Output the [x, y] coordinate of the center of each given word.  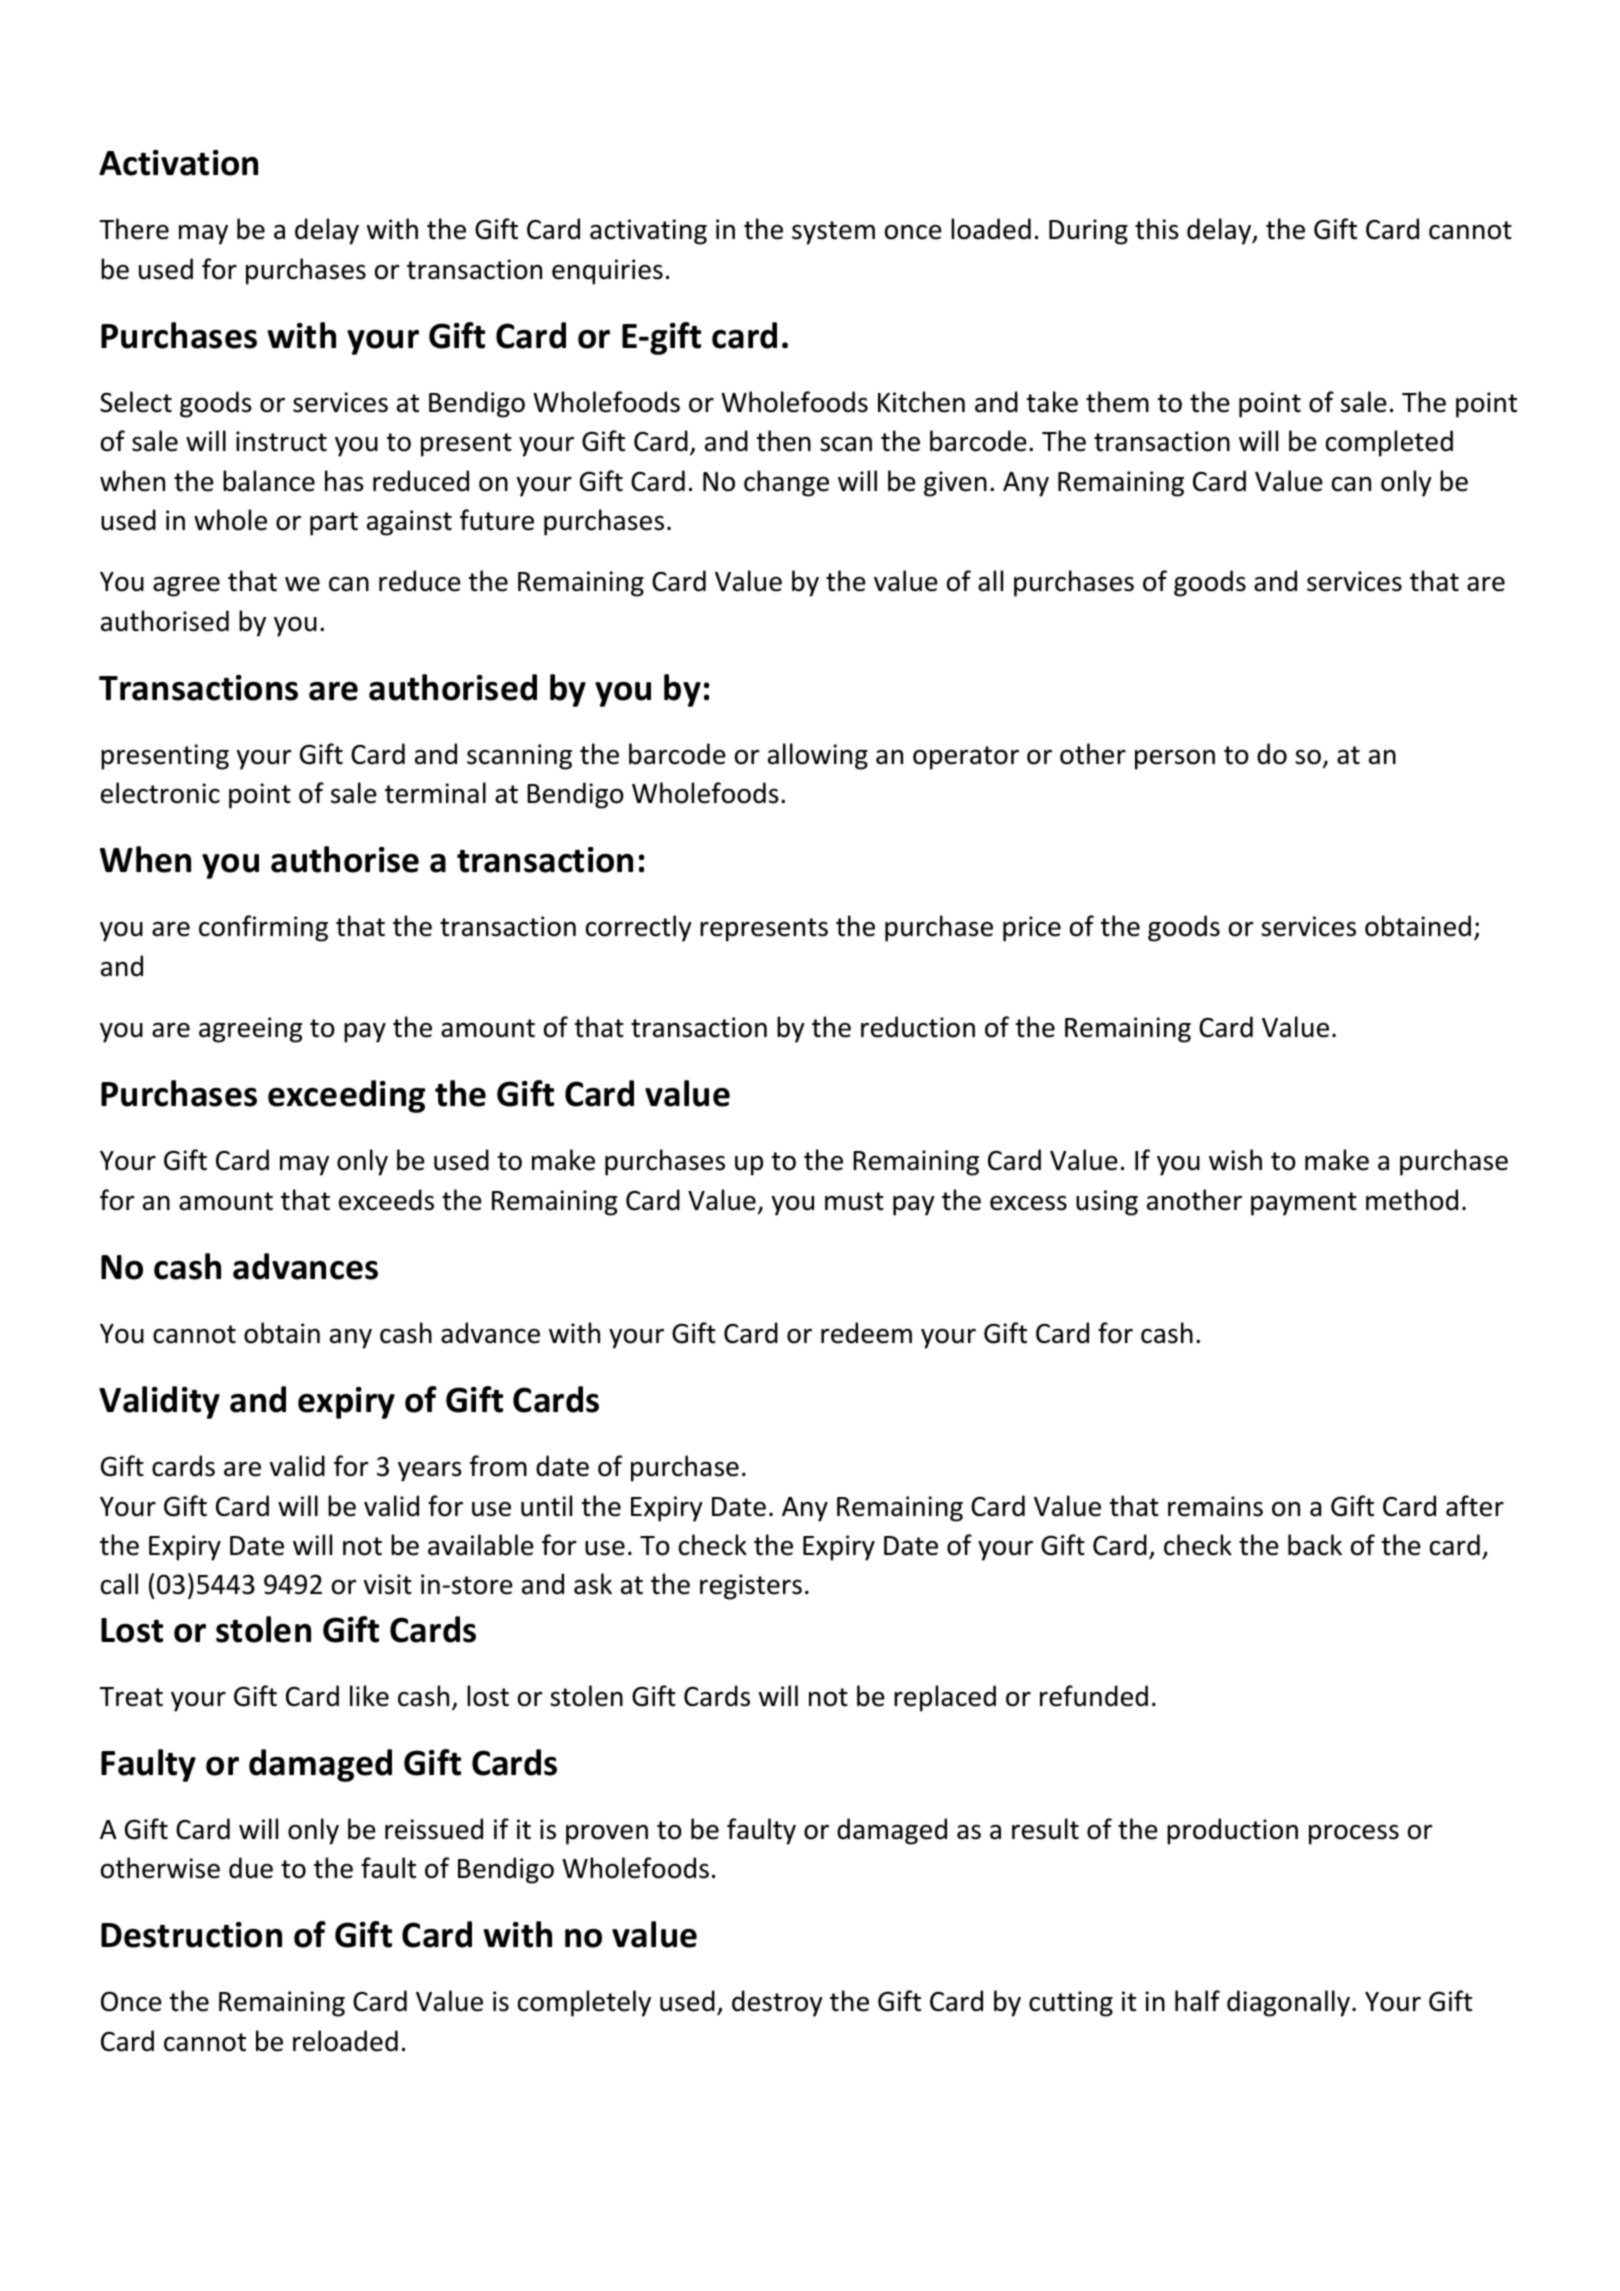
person [1175, 759]
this [1157, 229]
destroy [777, 2003]
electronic [160, 793]
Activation [178, 163]
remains [1215, 1506]
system [833, 233]
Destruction [191, 1935]
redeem [866, 1333]
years [430, 1471]
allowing [818, 756]
